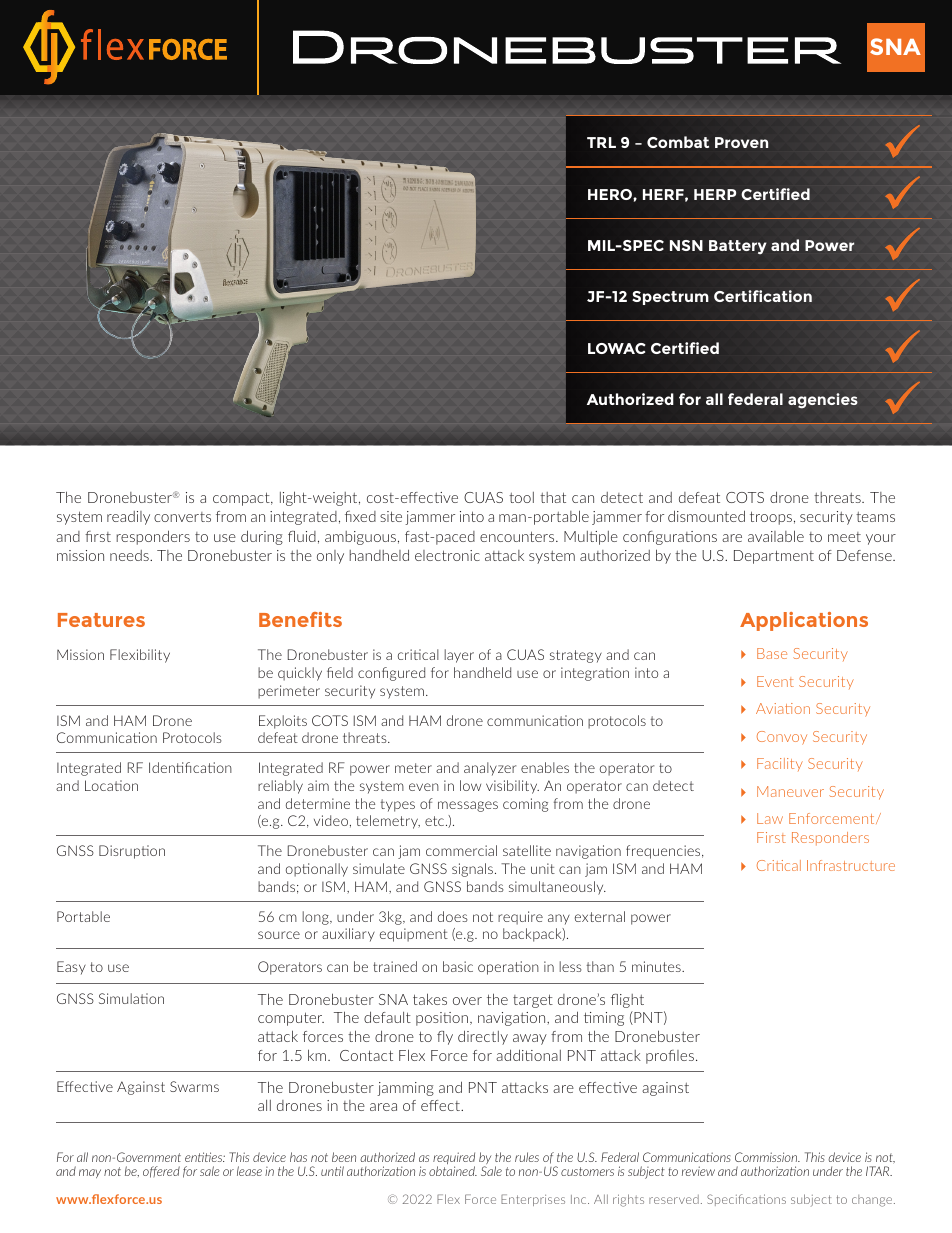  Describe the element at coordinates (601, 142) in the screenshot. I see `TRL` at that location.
